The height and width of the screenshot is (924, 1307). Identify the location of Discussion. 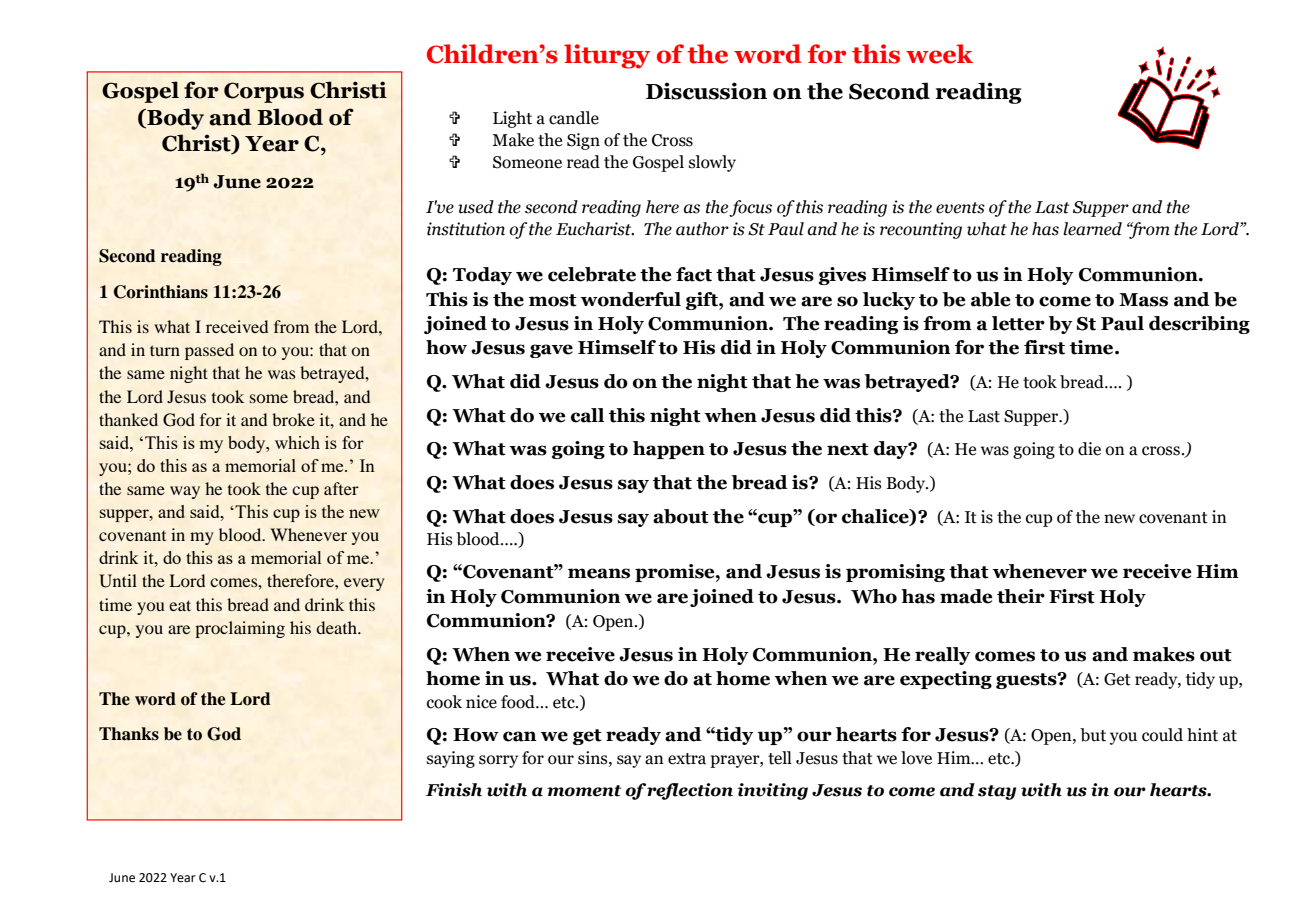
(706, 91).
